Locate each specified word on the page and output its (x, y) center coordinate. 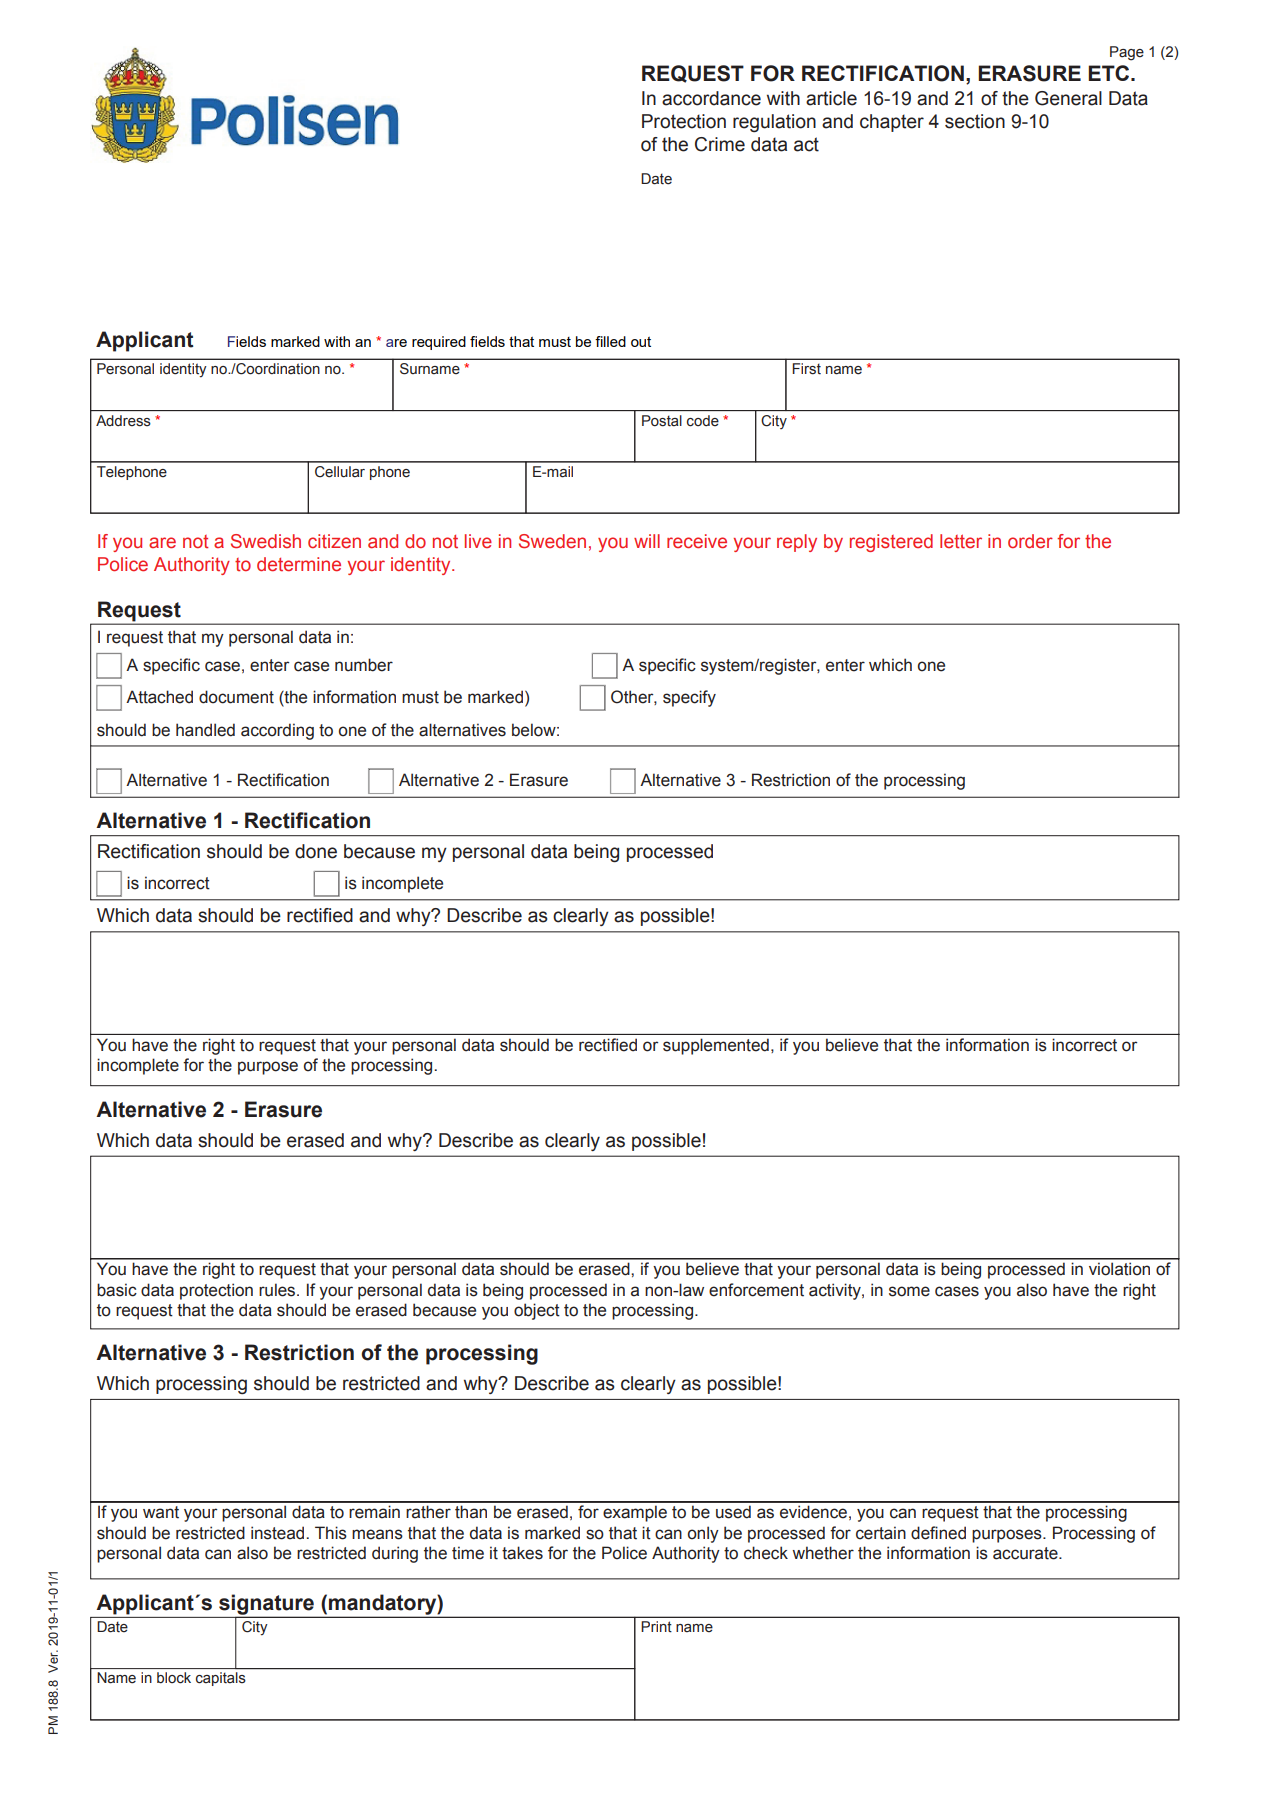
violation (1119, 1269)
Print (656, 1627)
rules (278, 1290)
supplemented (716, 1046)
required (439, 343)
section (975, 121)
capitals (220, 1679)
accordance (711, 98)
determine (299, 564)
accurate (1026, 1553)
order (1030, 541)
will (647, 541)
